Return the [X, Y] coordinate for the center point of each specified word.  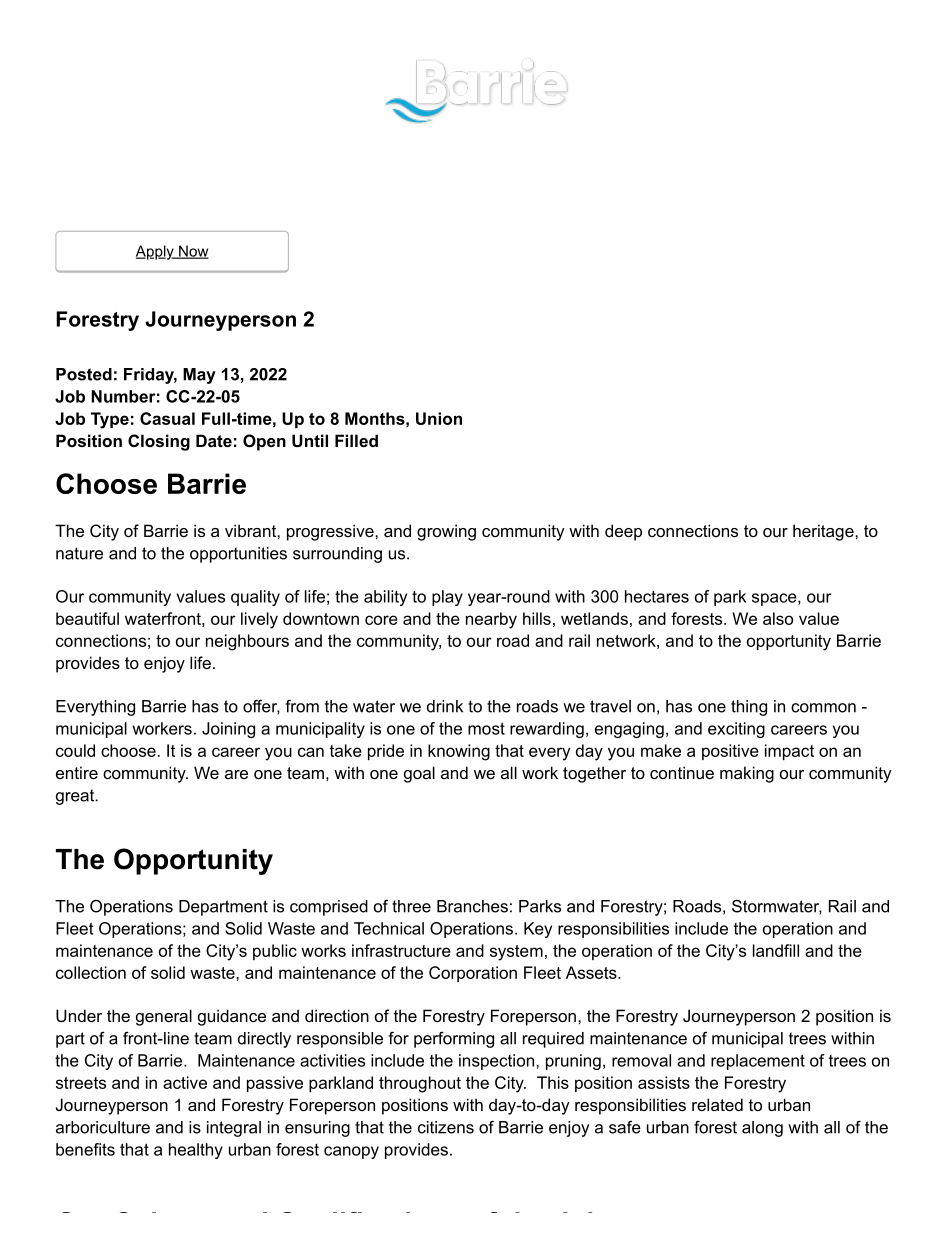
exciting [736, 730]
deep [623, 532]
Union [439, 418]
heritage [824, 532]
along [762, 1129]
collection [91, 972]
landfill [776, 950]
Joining [228, 730]
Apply [156, 252]
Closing [159, 442]
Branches [472, 906]
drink [445, 706]
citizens [446, 1127]
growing [446, 532]
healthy [196, 1151]
